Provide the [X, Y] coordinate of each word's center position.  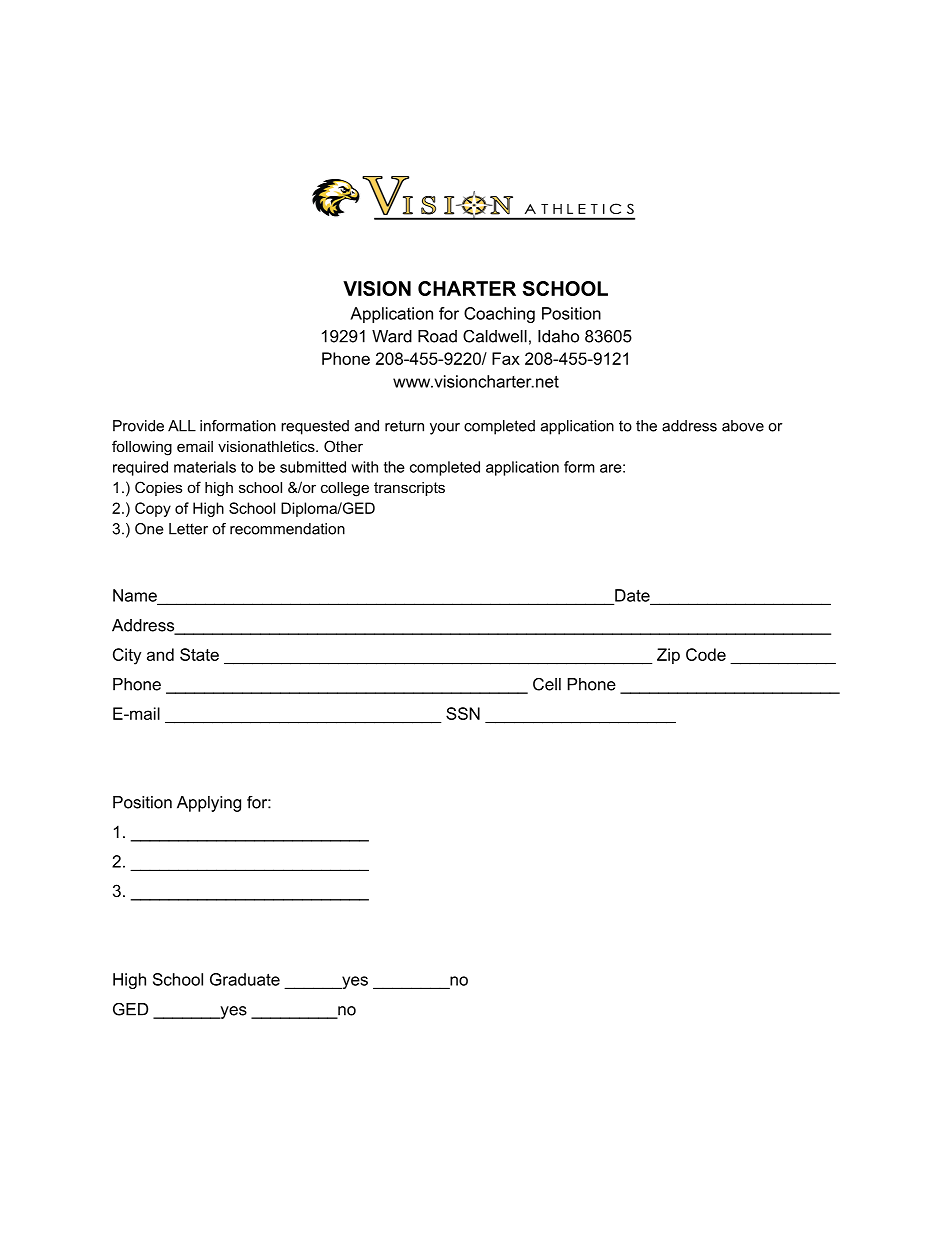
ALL [182, 426]
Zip [668, 656]
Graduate [245, 979]
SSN [463, 713]
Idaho [558, 336]
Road [437, 336]
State [199, 654]
